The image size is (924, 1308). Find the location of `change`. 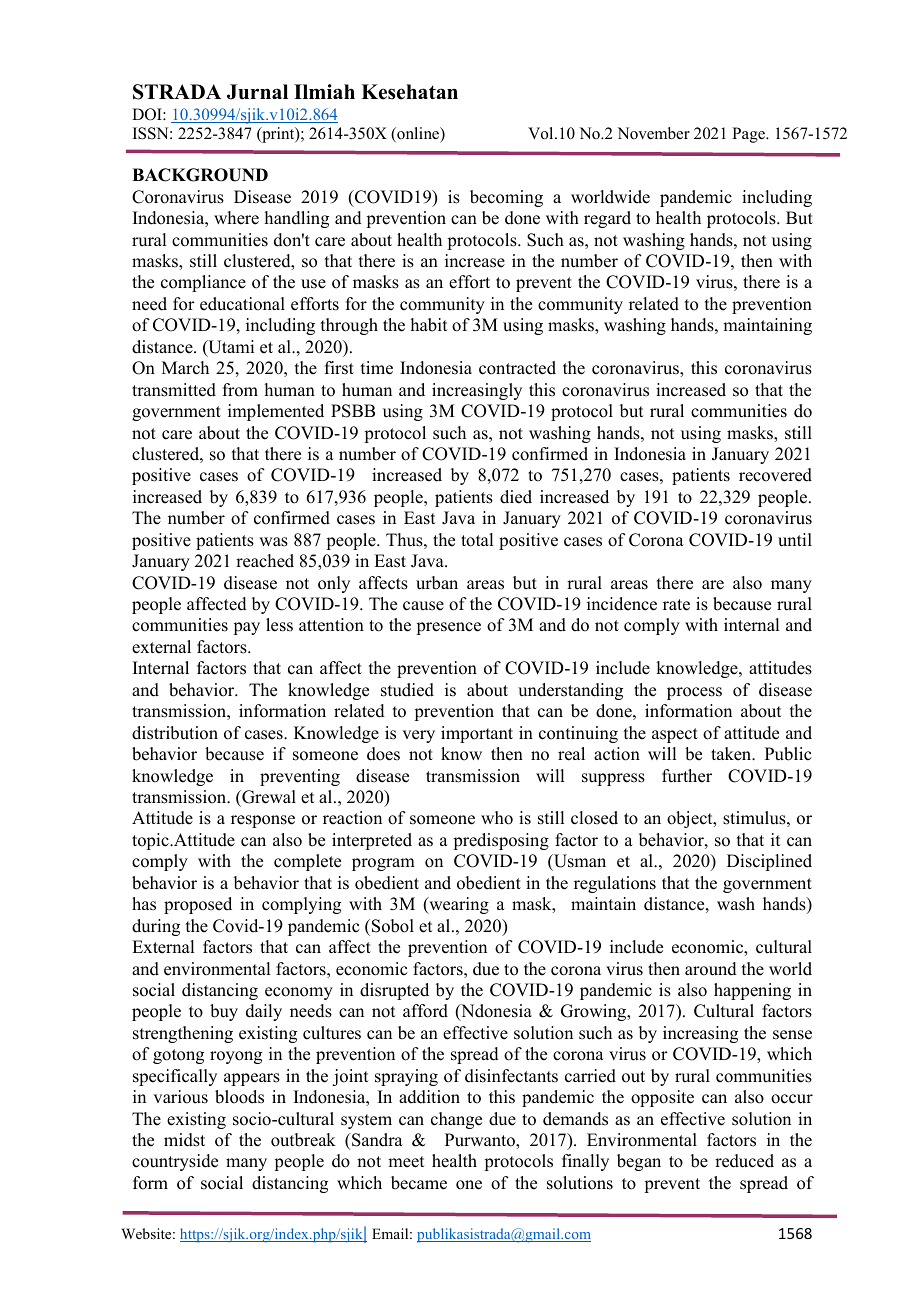

change is located at coordinates (456, 1120).
